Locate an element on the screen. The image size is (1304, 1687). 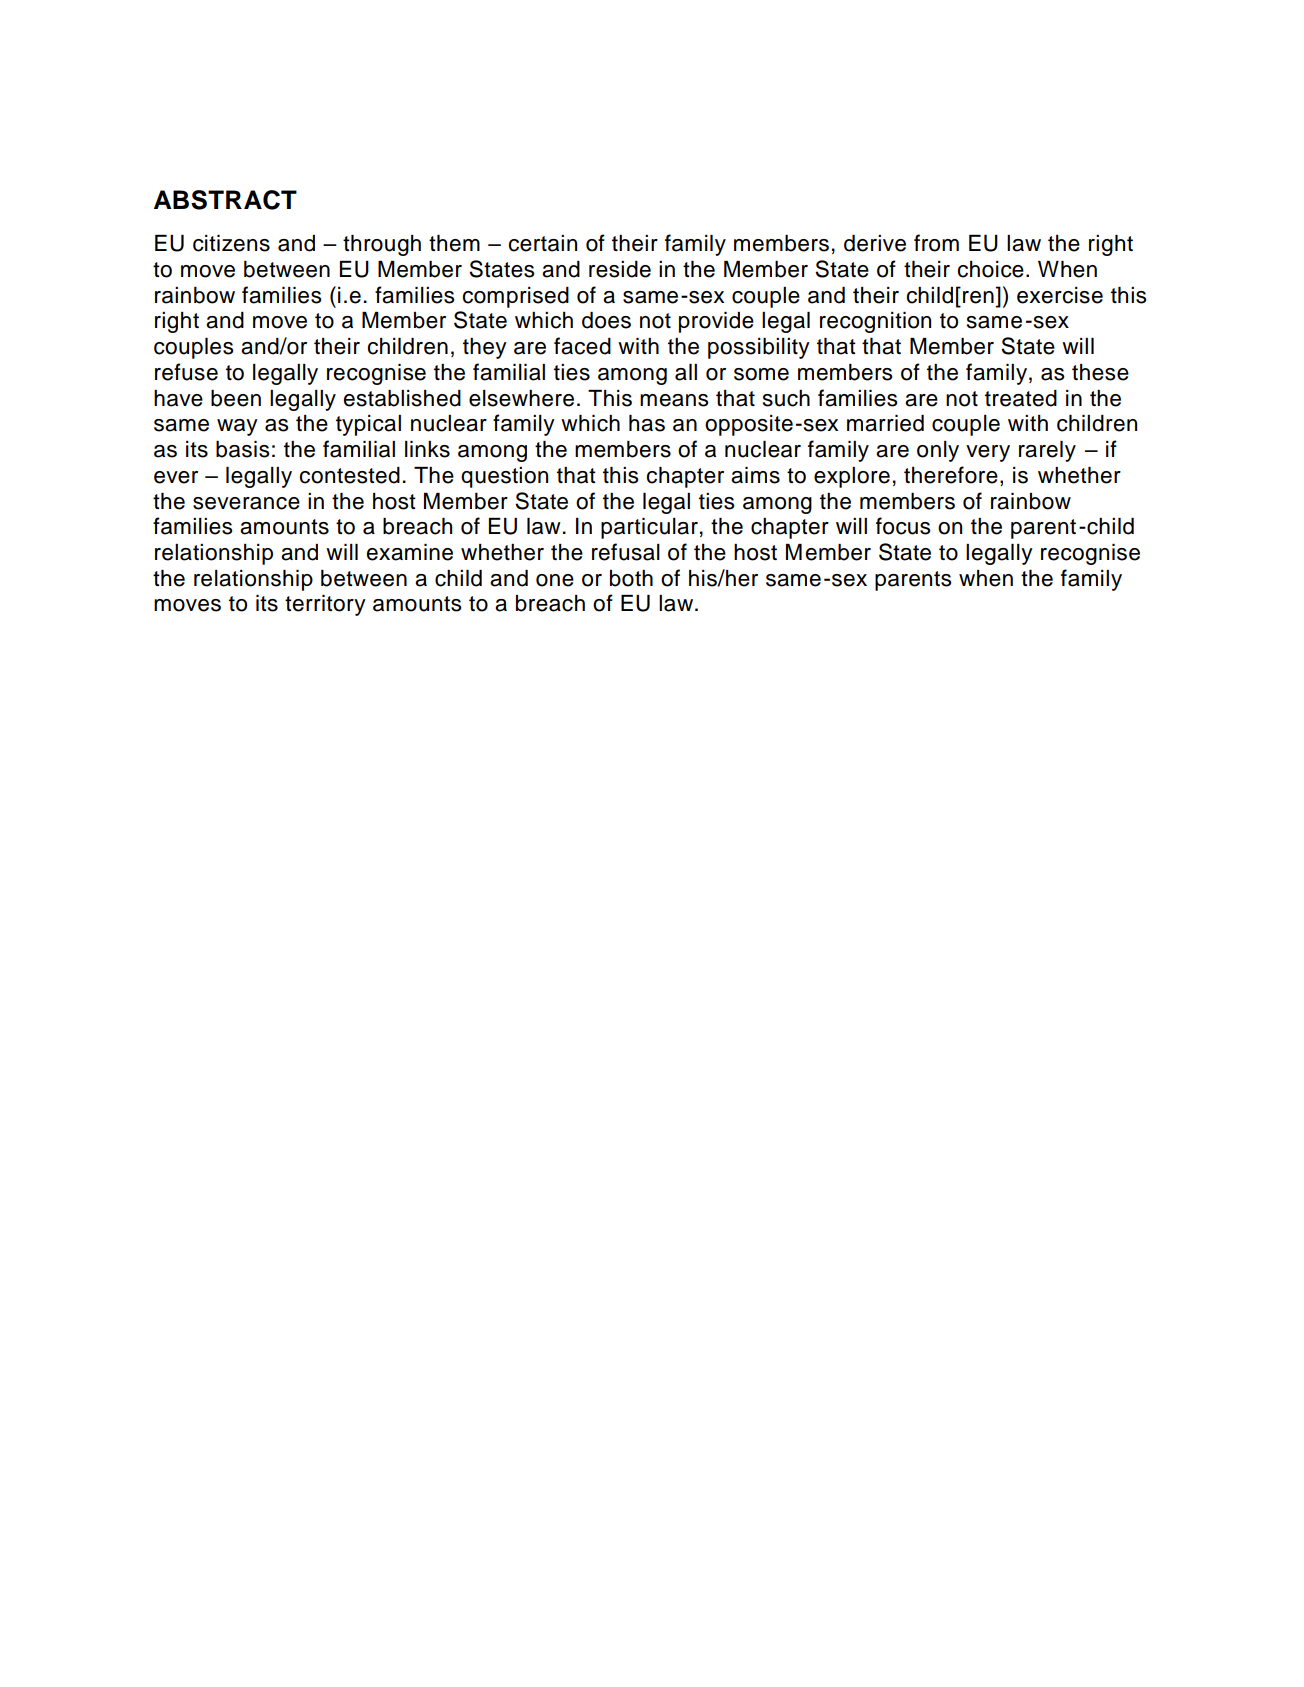
recognition is located at coordinates (875, 322).
